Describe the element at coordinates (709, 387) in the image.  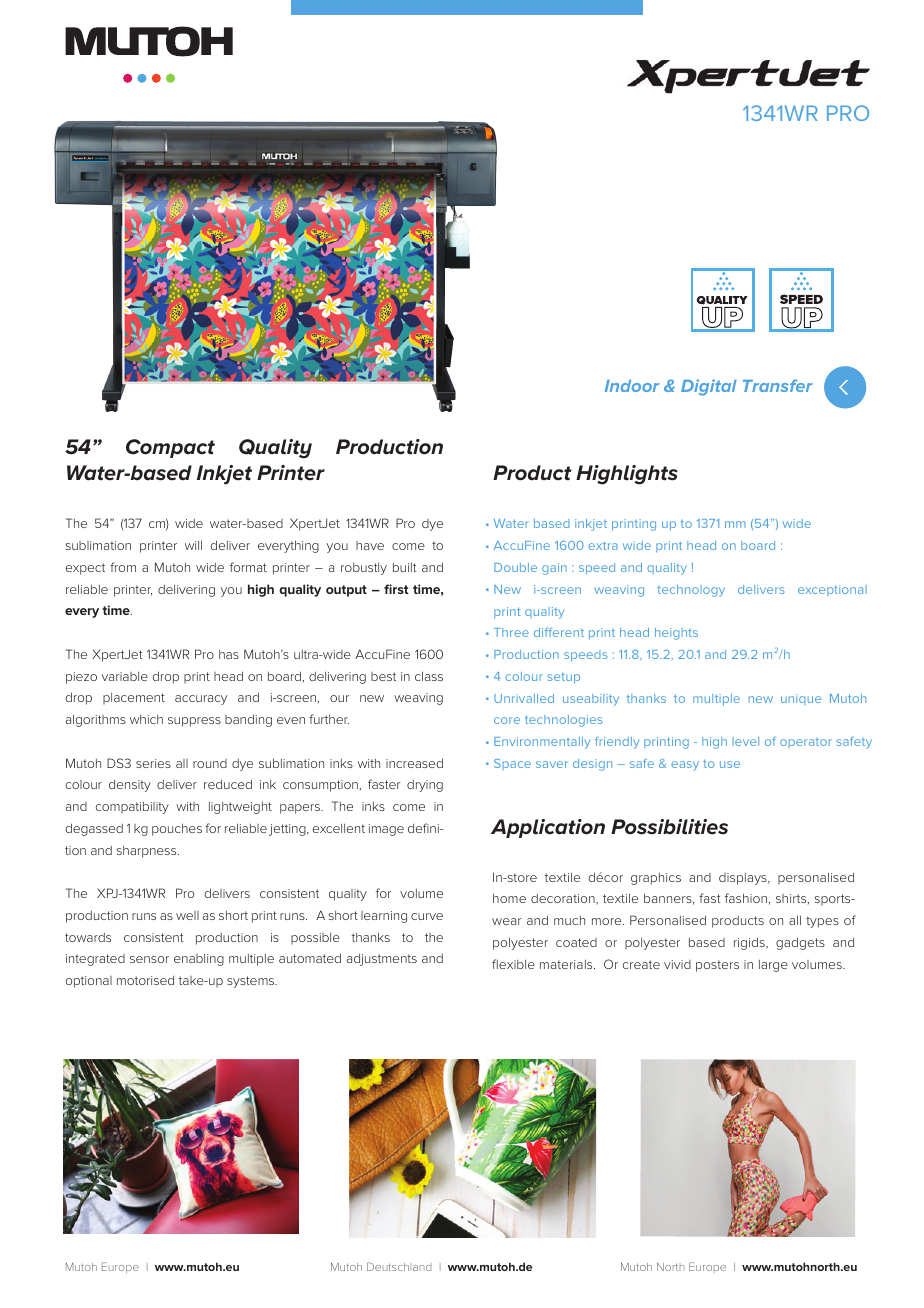
I see `Digital` at that location.
